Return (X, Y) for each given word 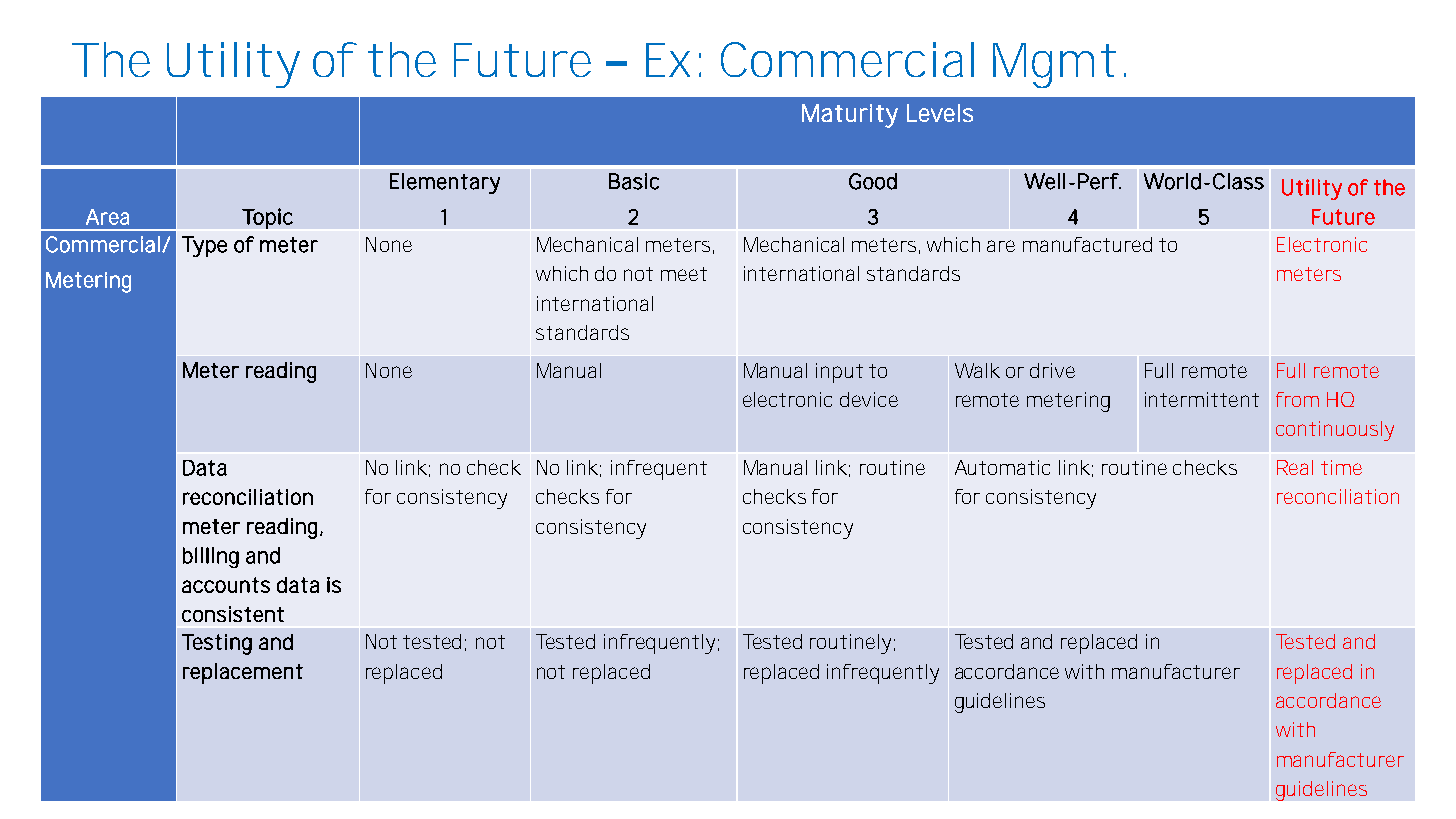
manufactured (1087, 244)
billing (211, 557)
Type (204, 246)
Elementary (445, 183)
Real (1295, 467)
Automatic (1002, 467)
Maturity (850, 116)
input (839, 373)
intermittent (1202, 399)
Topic (267, 218)
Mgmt (1054, 65)
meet (684, 274)
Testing (217, 644)
